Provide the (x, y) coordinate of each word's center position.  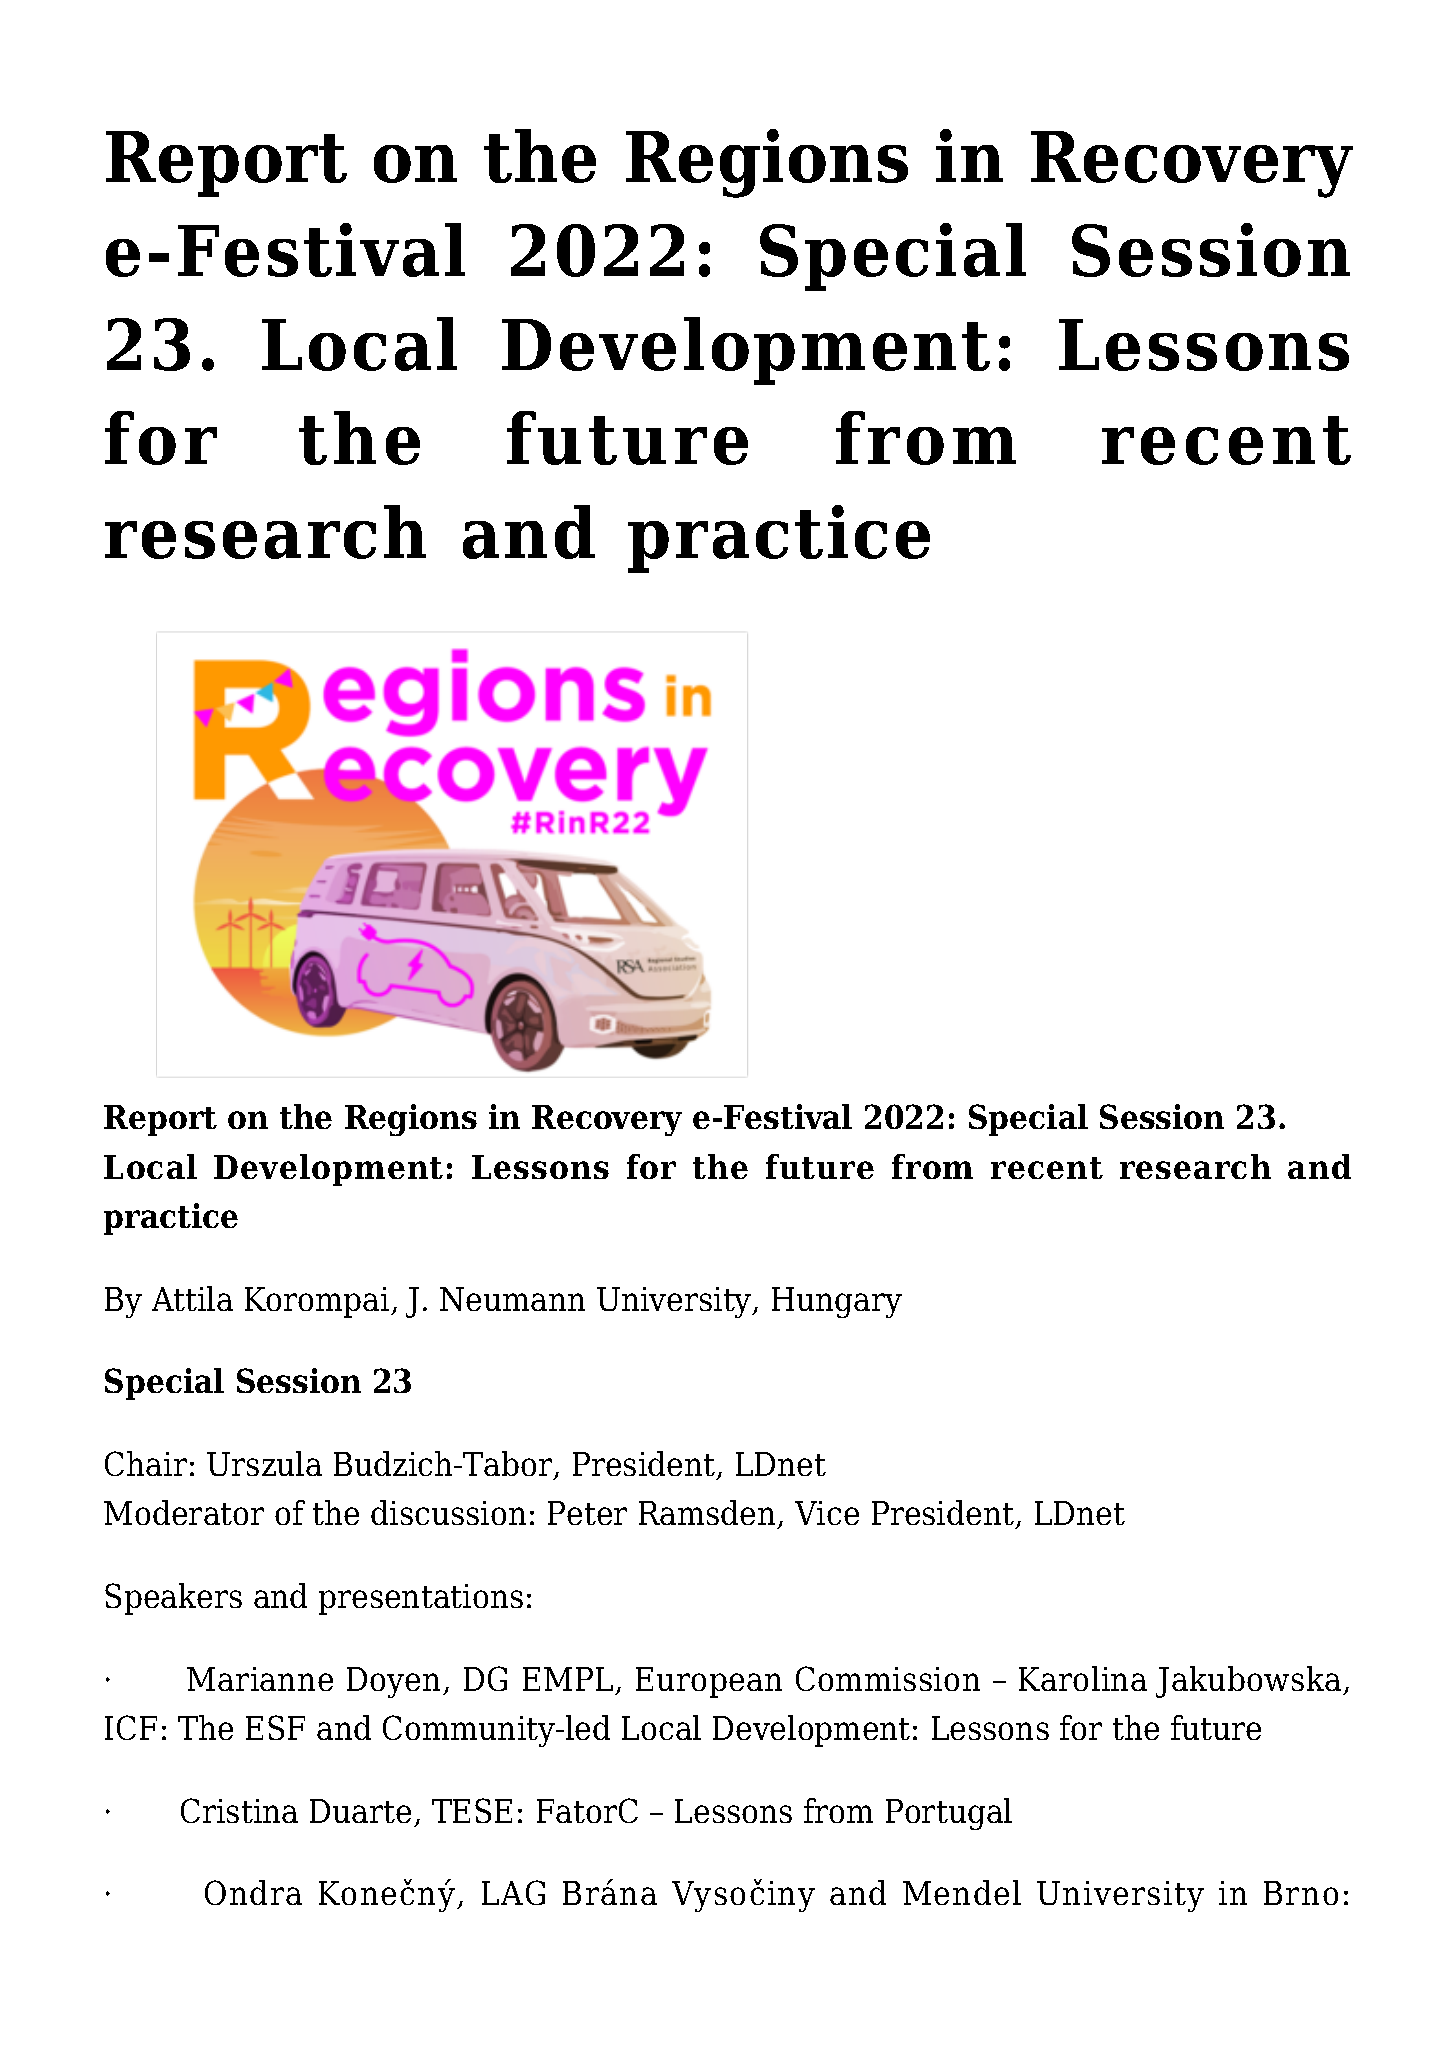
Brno (1301, 1893)
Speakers (173, 1599)
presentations (421, 1599)
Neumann (512, 1299)
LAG (513, 1892)
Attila (192, 1298)
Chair (146, 1463)
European (709, 1682)
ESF (275, 1727)
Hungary (837, 1302)
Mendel (962, 1892)
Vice (827, 1513)
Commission (888, 1678)
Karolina (1083, 1678)
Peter (587, 1513)
